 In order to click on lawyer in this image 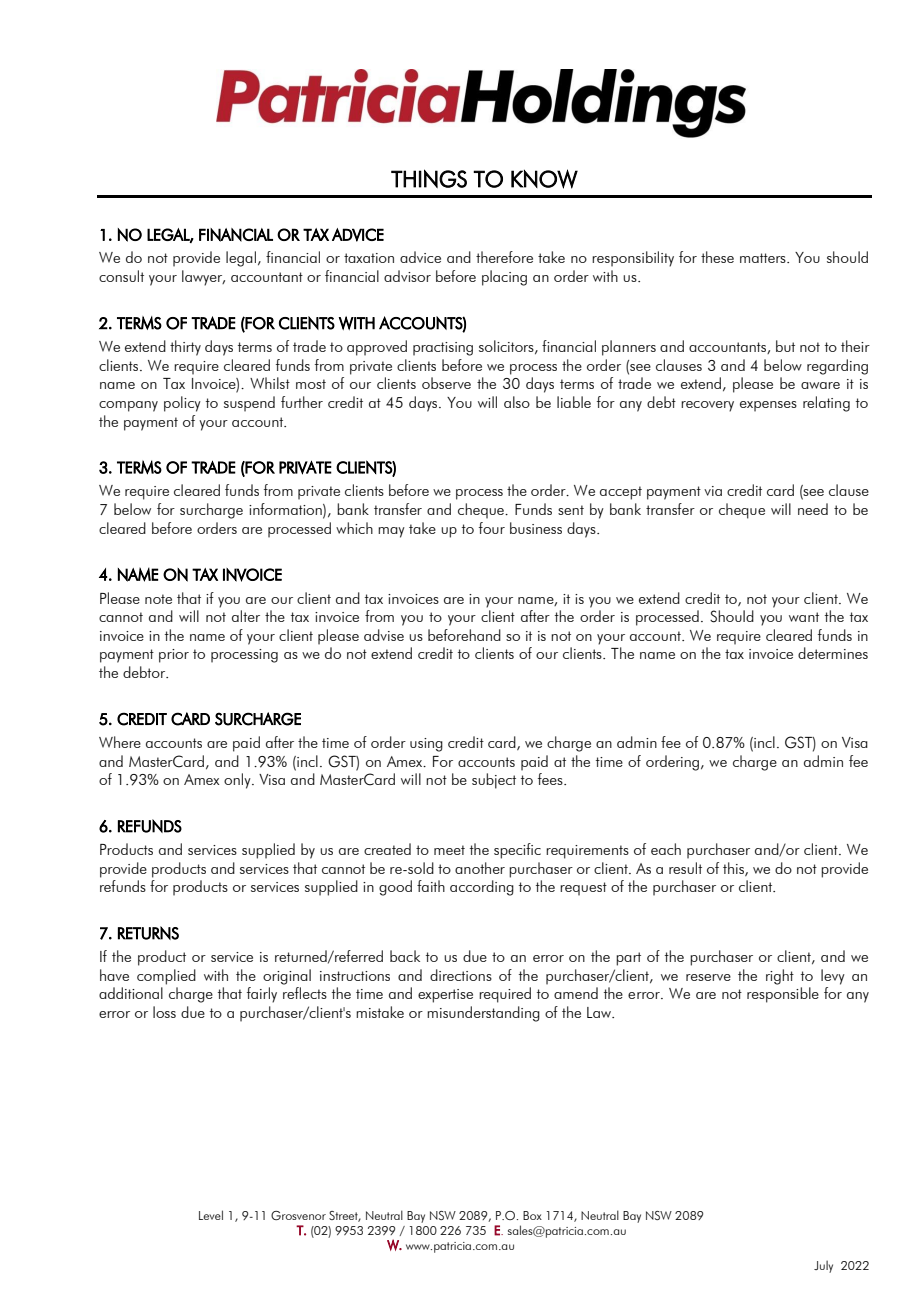, I will do `click(203, 278)`.
